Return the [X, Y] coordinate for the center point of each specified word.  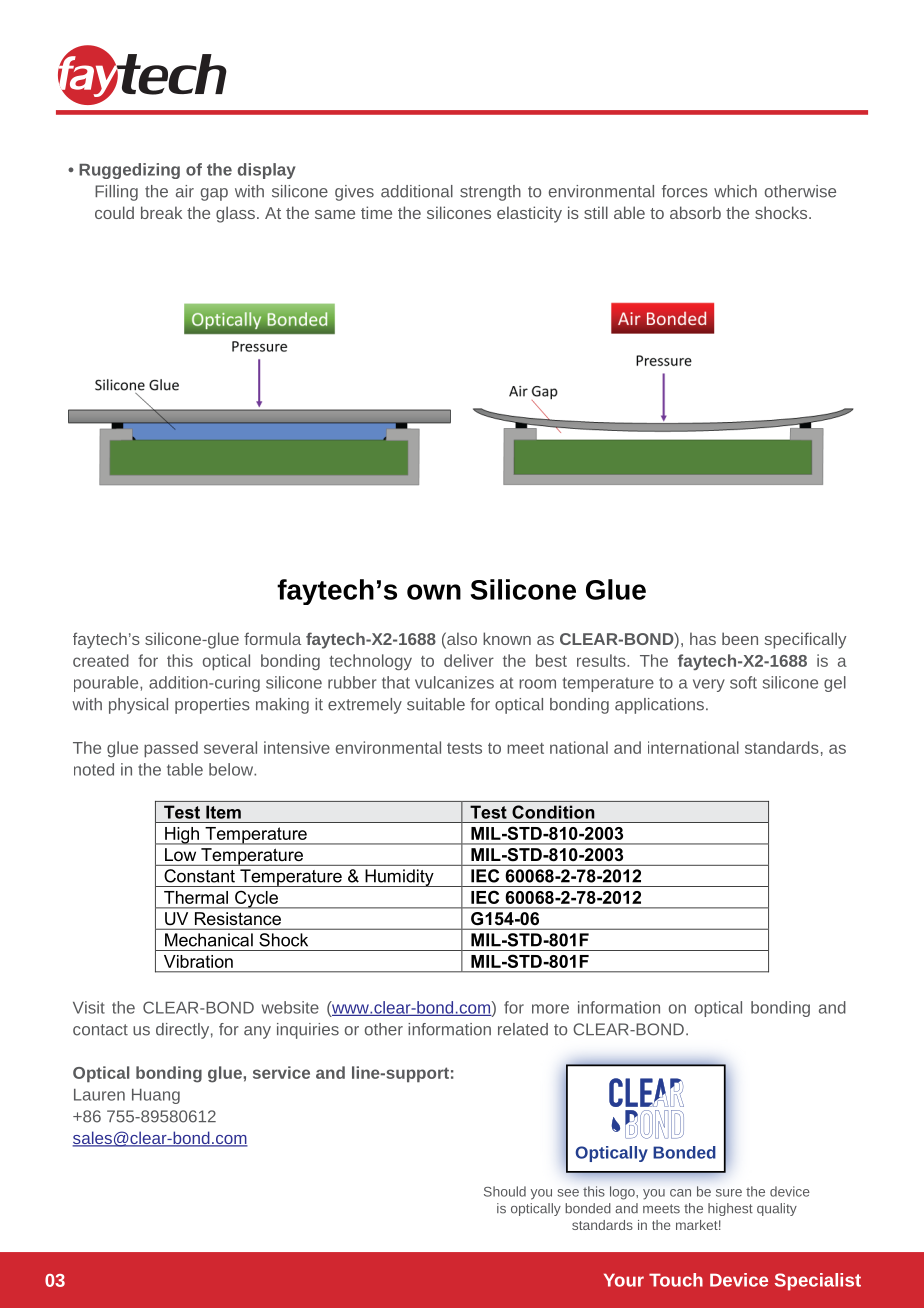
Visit [89, 1007]
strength [490, 193]
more [550, 1009]
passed [171, 749]
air [185, 191]
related [523, 1029]
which [735, 191]
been [740, 638]
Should [505, 1191]
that [396, 682]
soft [743, 682]
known [507, 638]
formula [272, 638]
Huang [156, 1096]
